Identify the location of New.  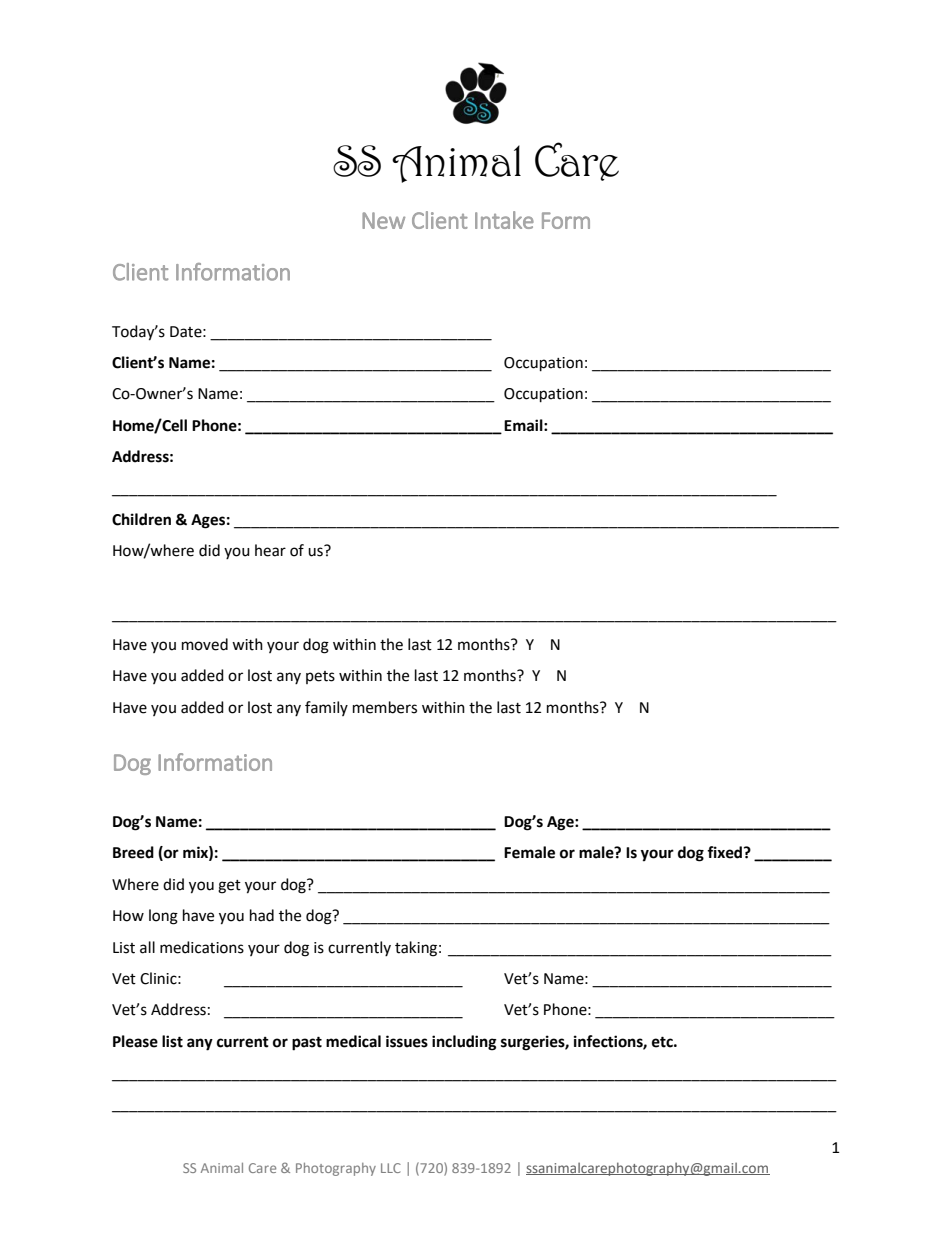
(383, 220).
